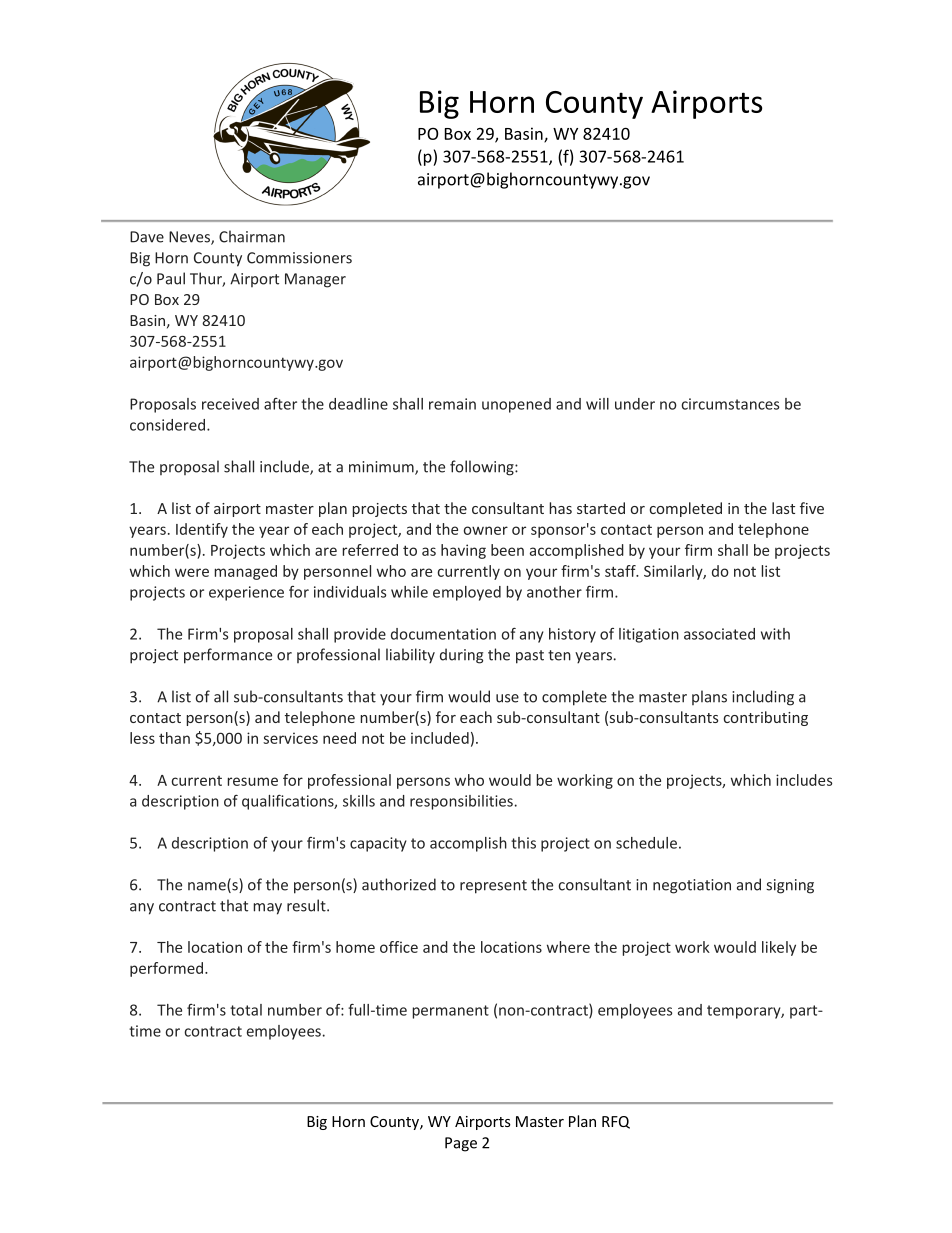  Describe the element at coordinates (763, 698) in the screenshot. I see `including` at that location.
